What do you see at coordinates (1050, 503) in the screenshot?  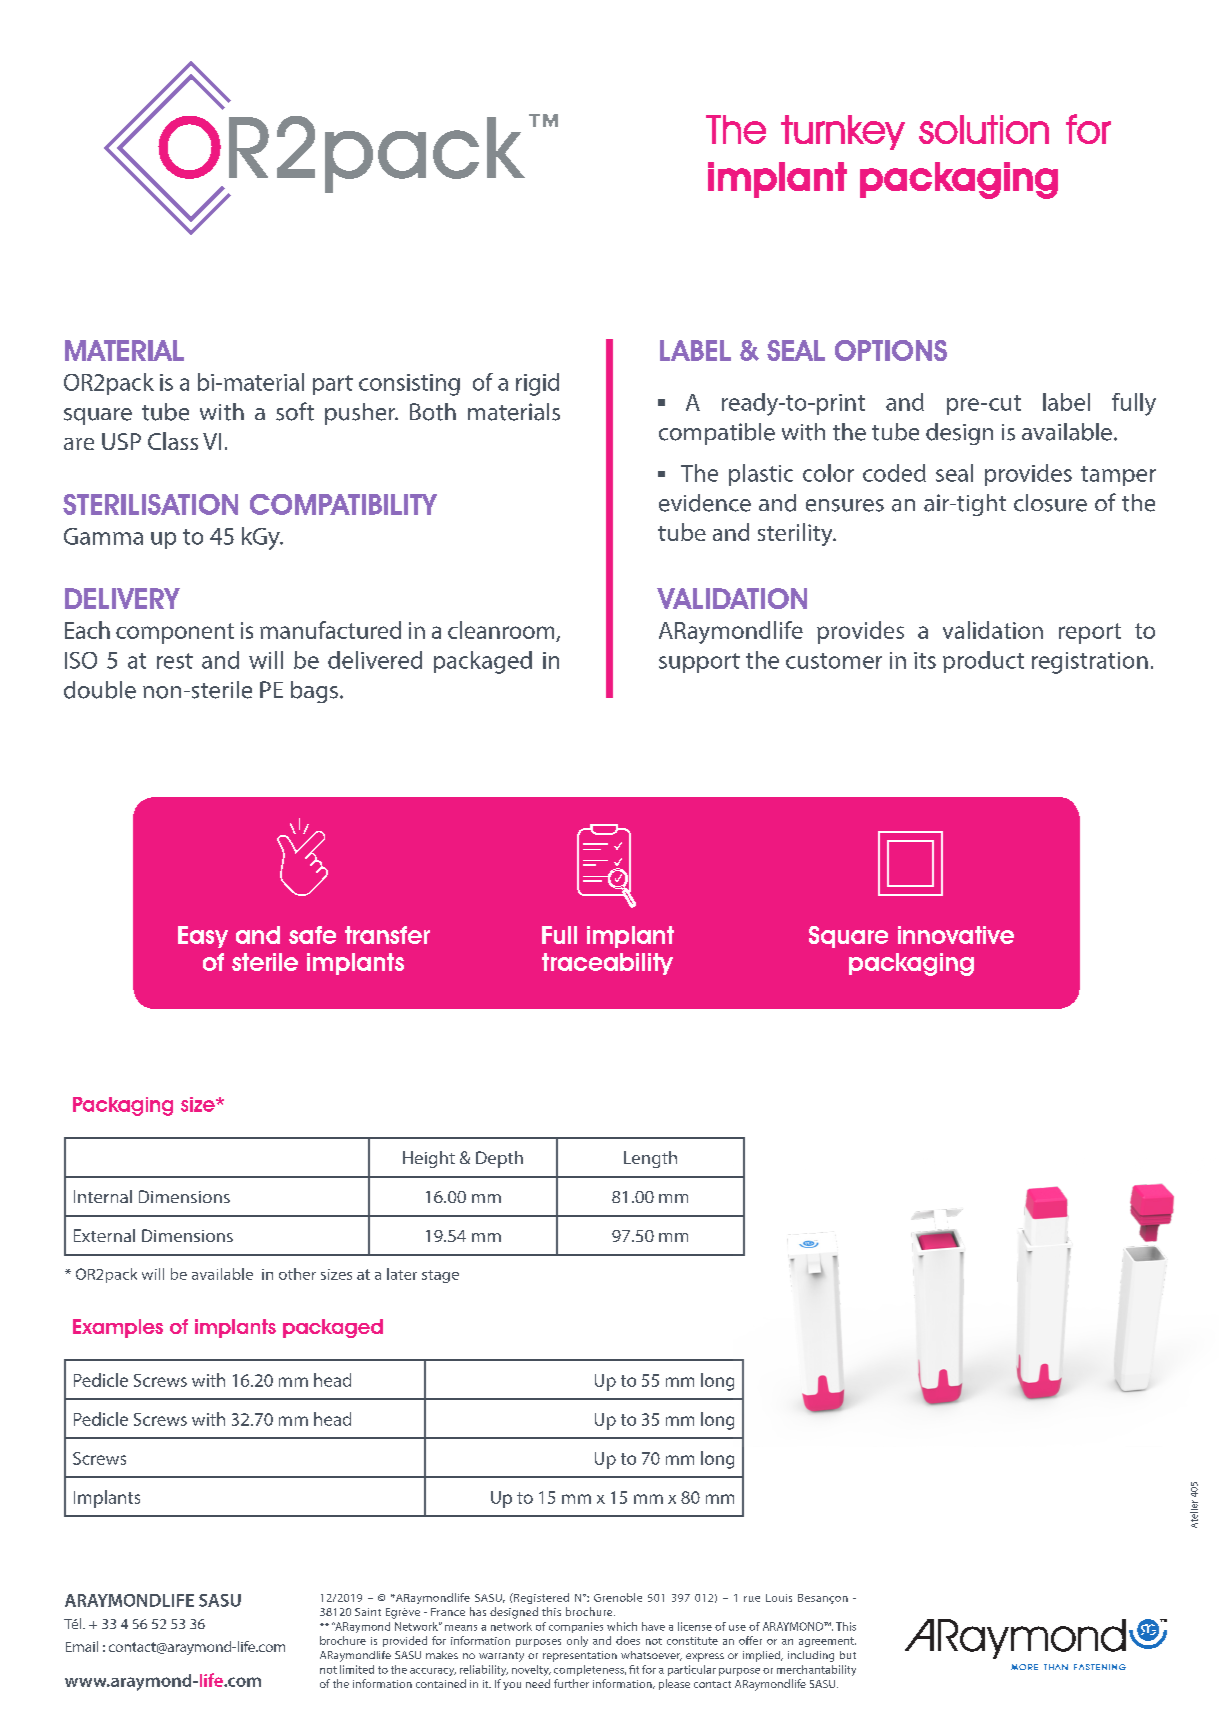 I see `closure` at bounding box center [1050, 503].
